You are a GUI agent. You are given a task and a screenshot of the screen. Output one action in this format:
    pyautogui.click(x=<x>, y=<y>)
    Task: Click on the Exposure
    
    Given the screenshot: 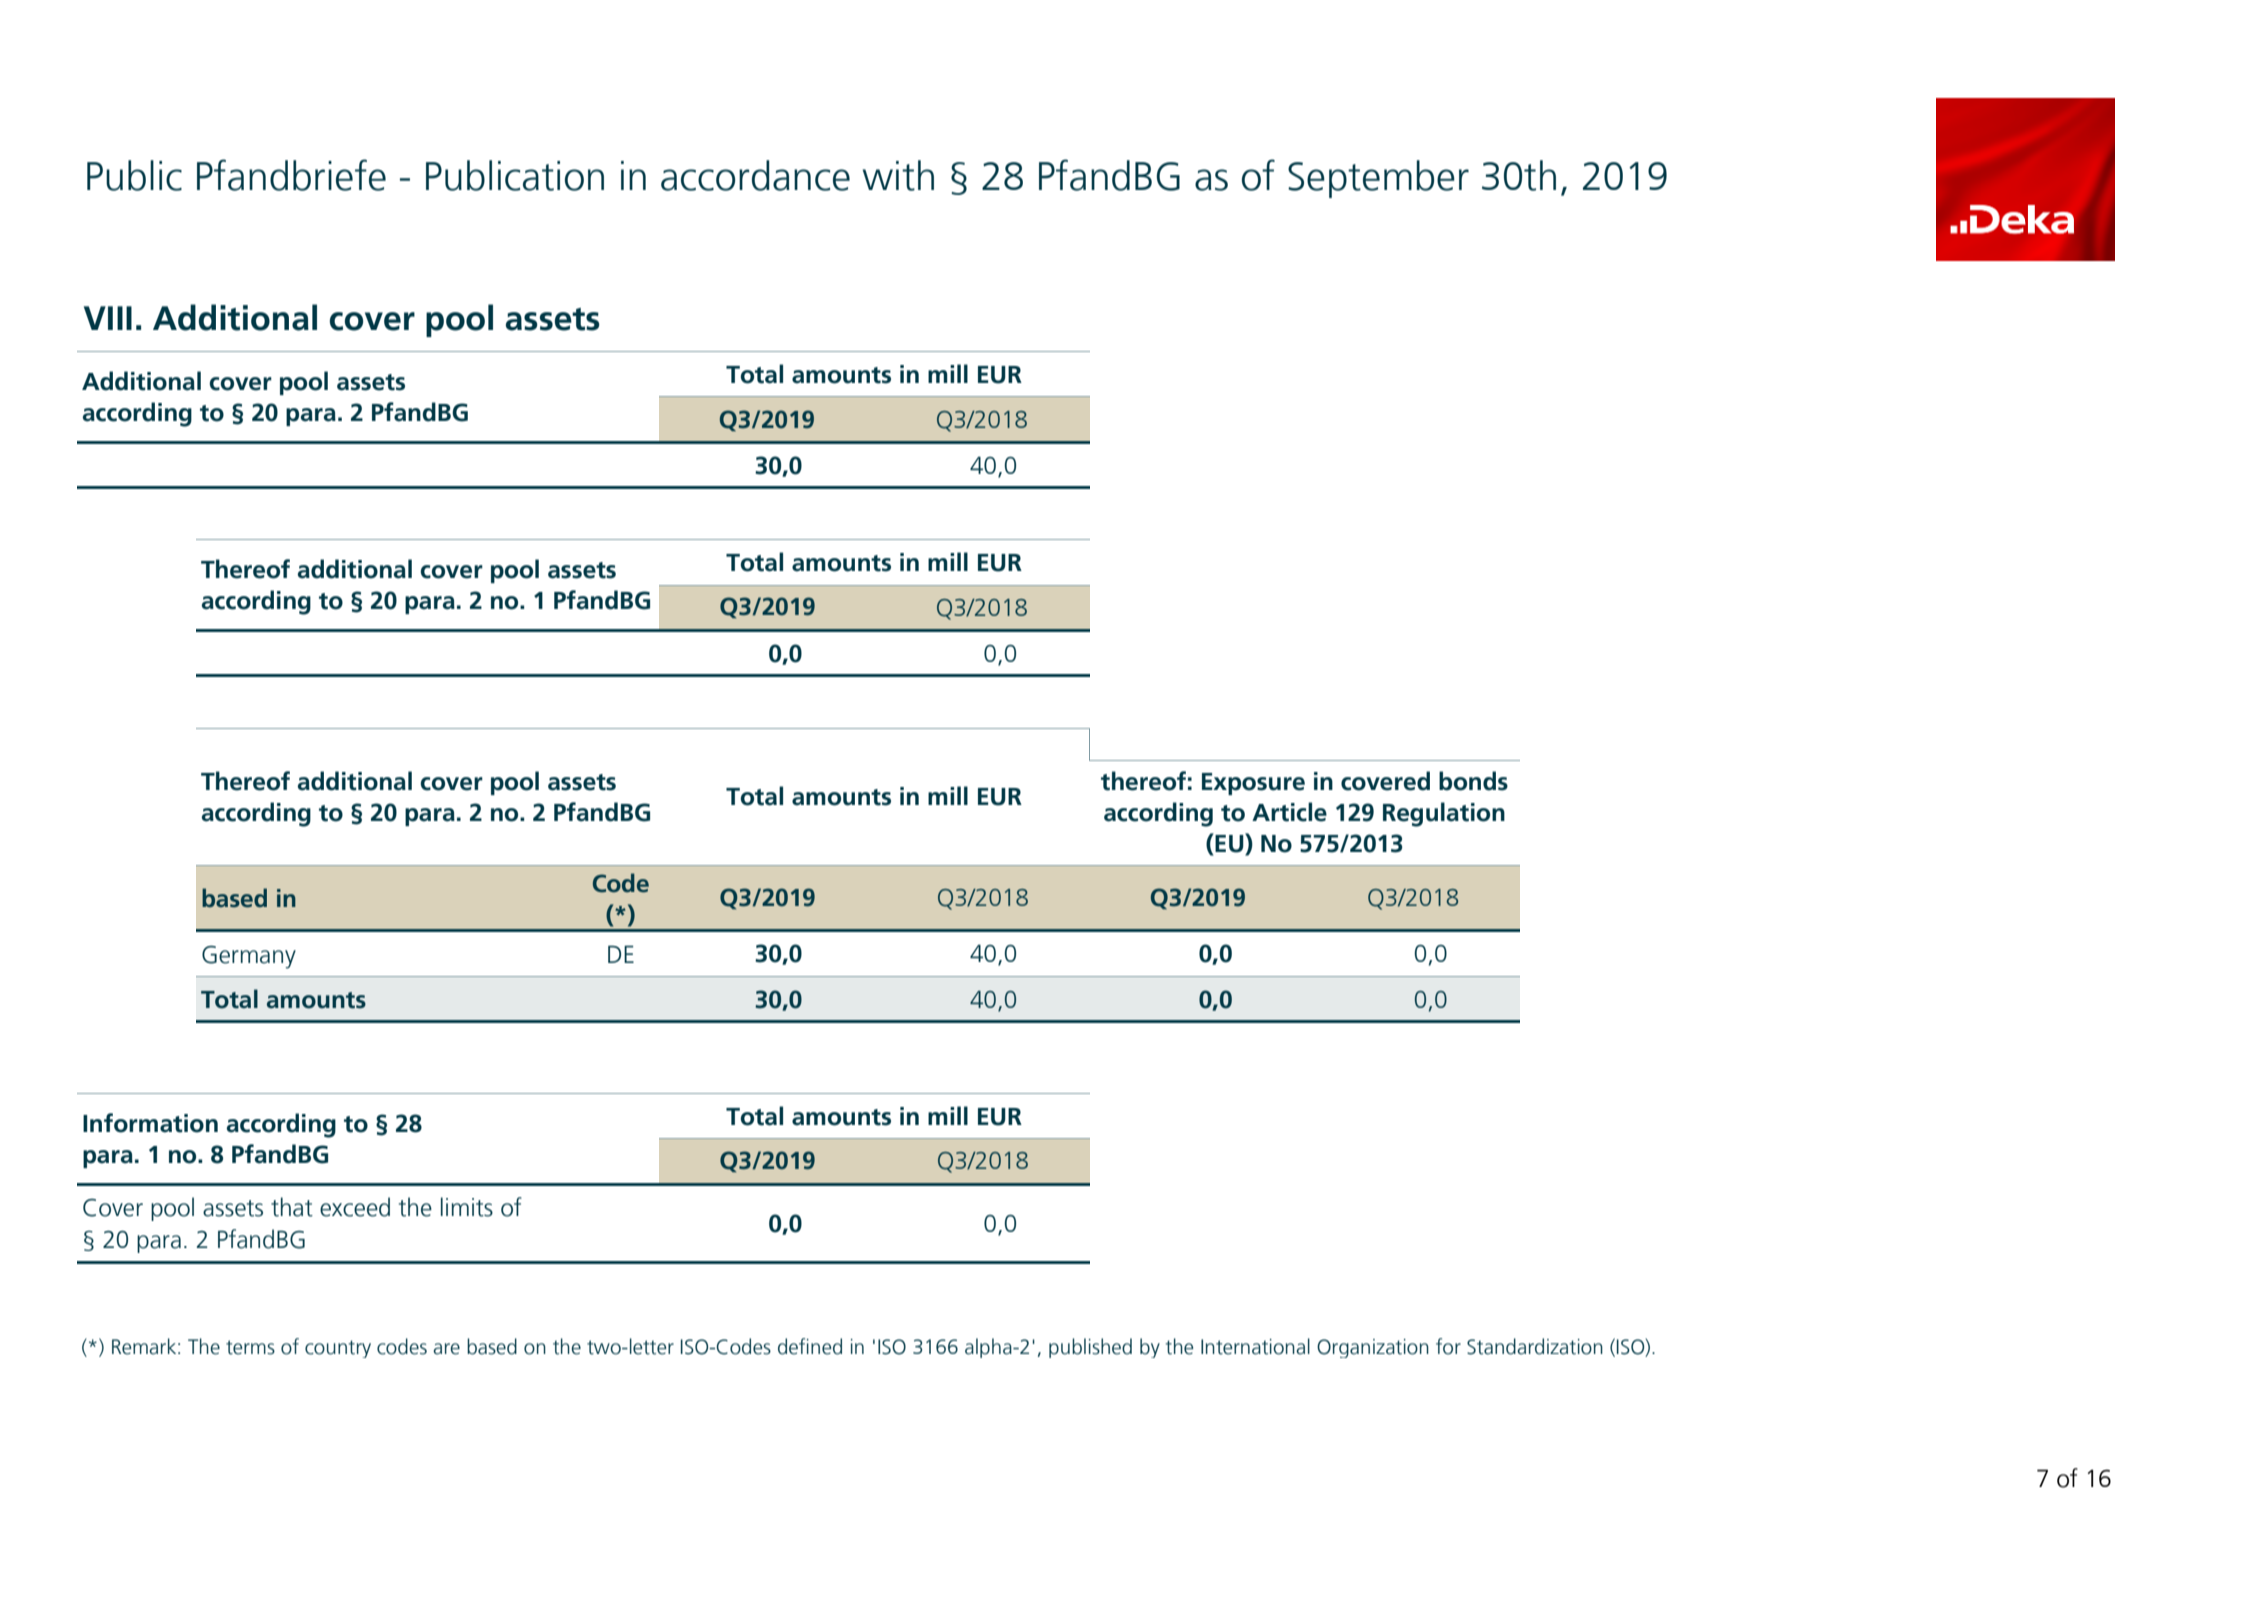 What is the action you would take?
    pyautogui.click(x=1253, y=784)
